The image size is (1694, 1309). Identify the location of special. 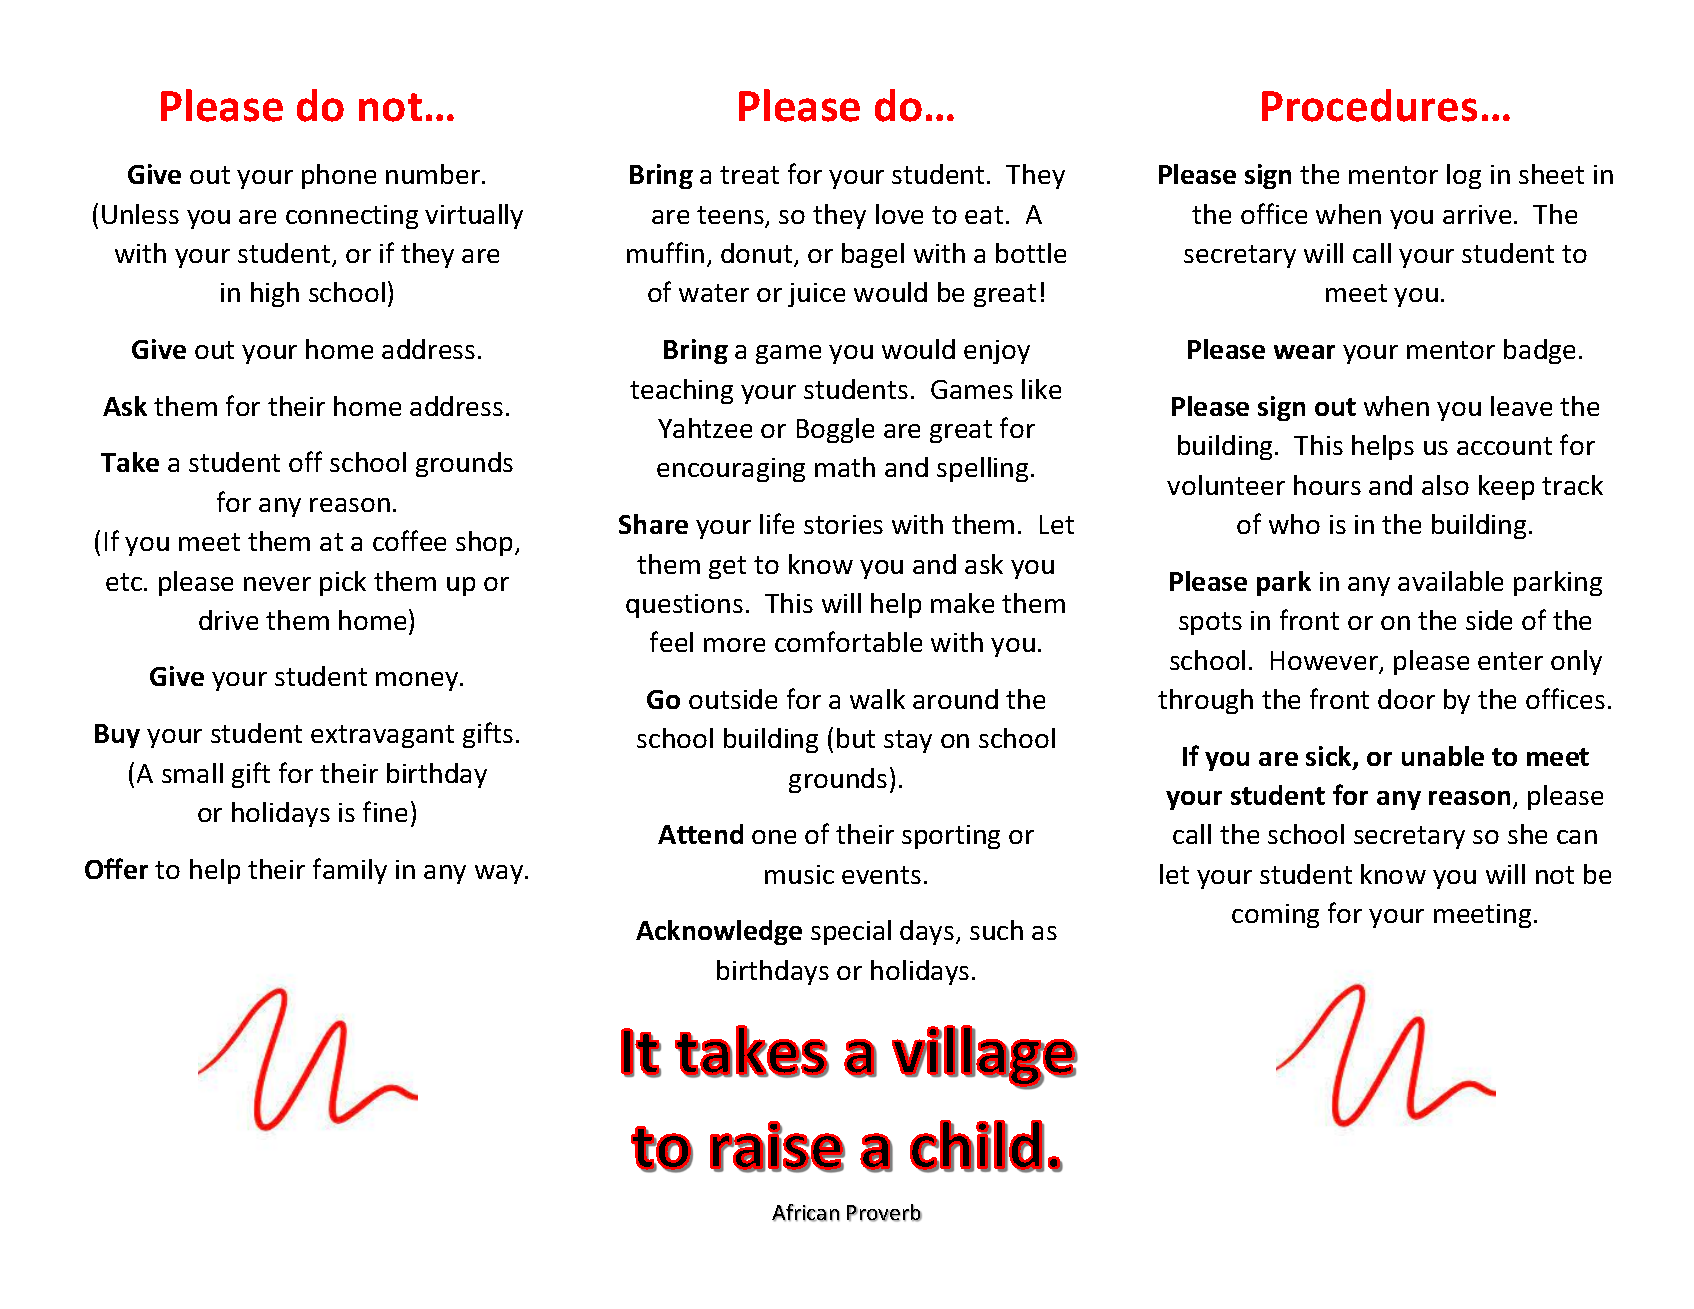
(851, 932).
